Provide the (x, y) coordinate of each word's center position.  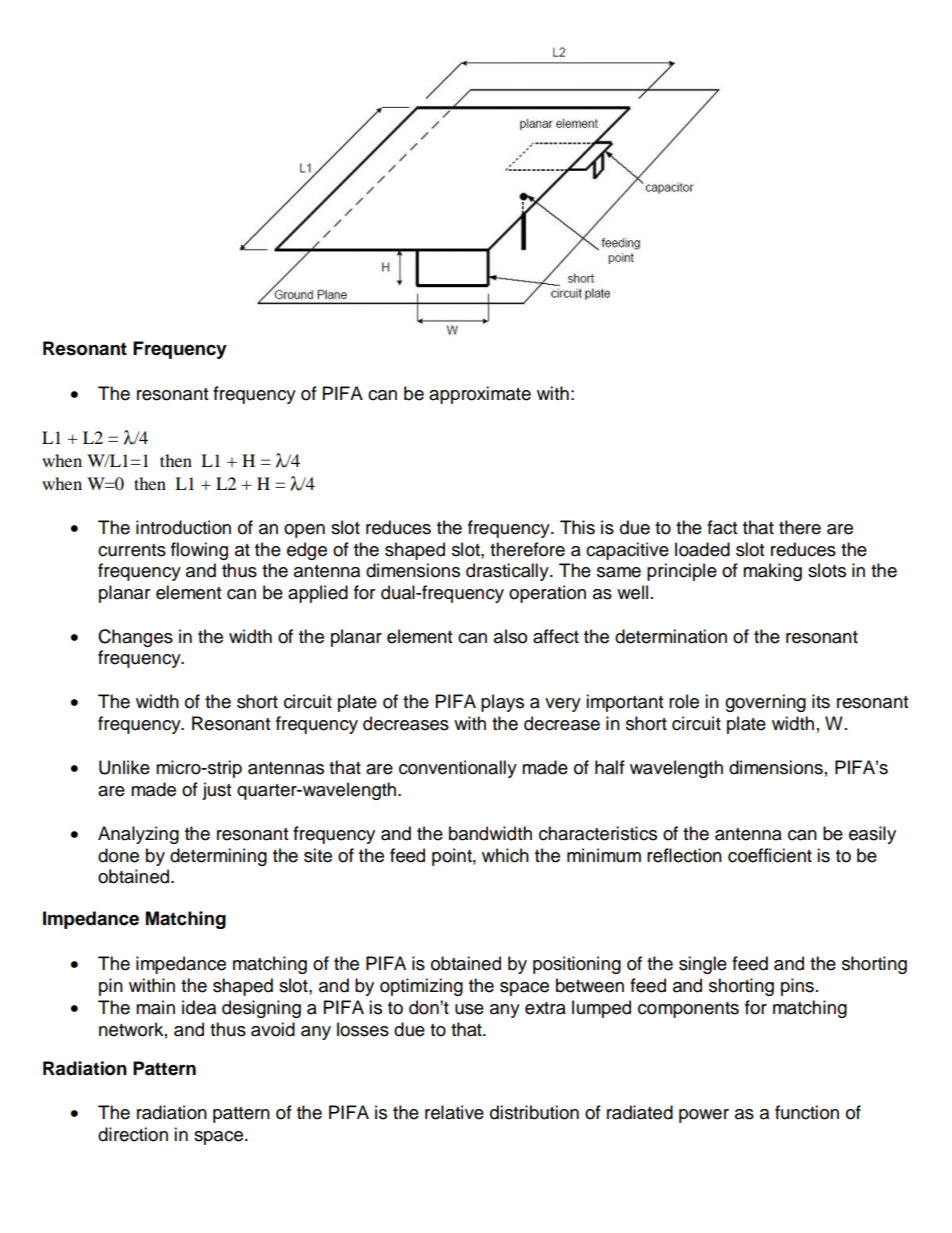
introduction (183, 527)
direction (133, 1134)
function (807, 1112)
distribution (534, 1112)
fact (722, 527)
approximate (480, 395)
